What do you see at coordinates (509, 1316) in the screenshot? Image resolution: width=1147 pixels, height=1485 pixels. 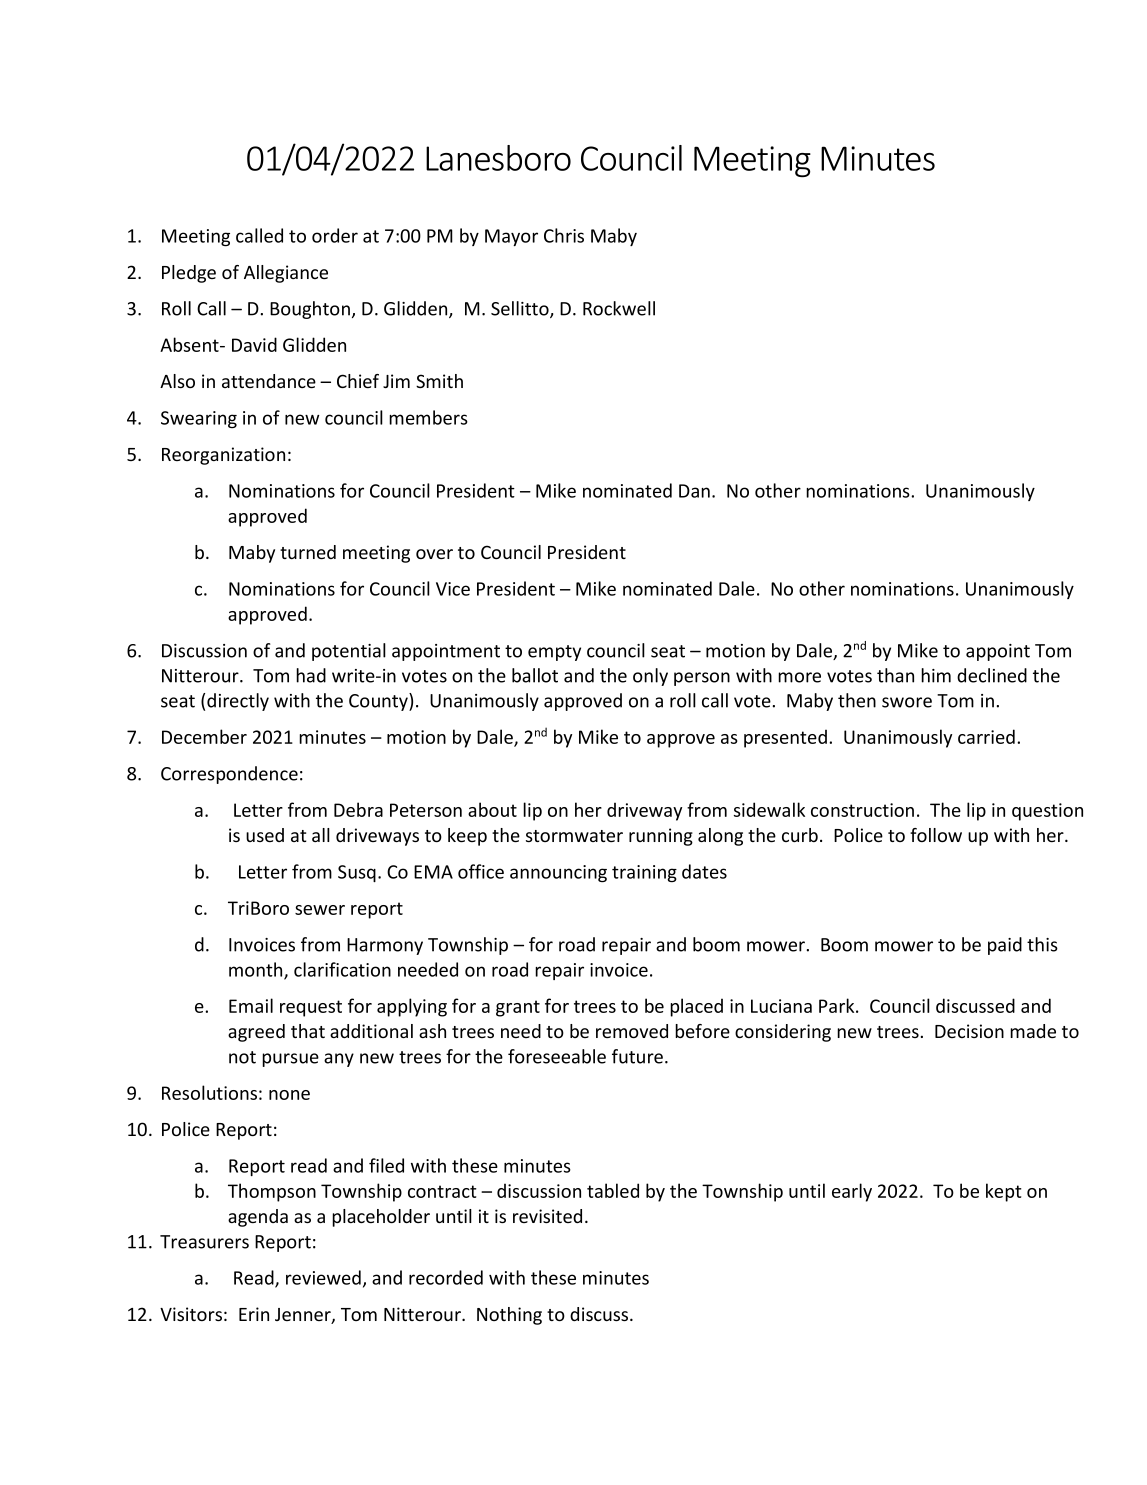 I see `Nothing` at bounding box center [509, 1316].
